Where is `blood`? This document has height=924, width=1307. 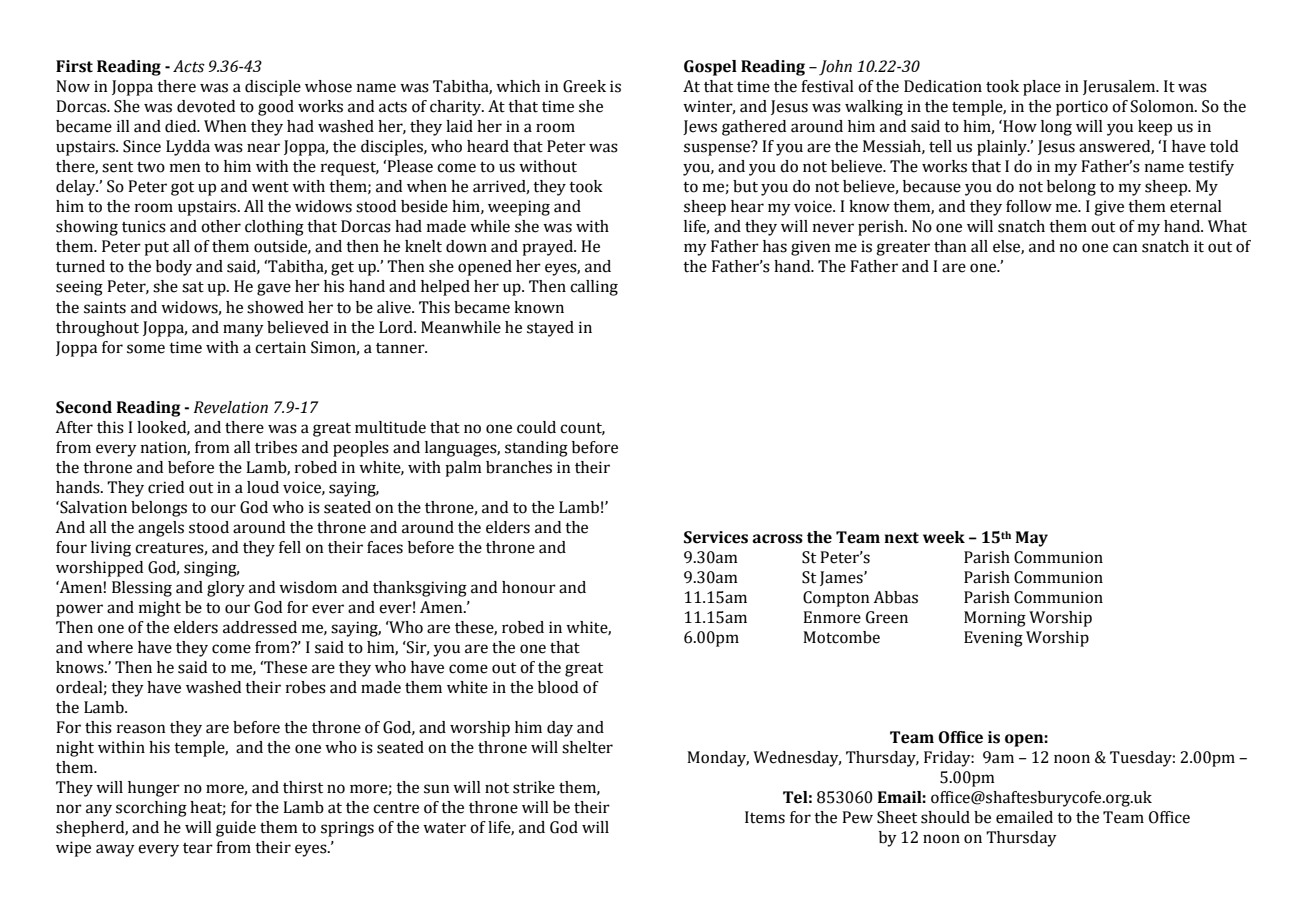 blood is located at coordinates (558, 687).
